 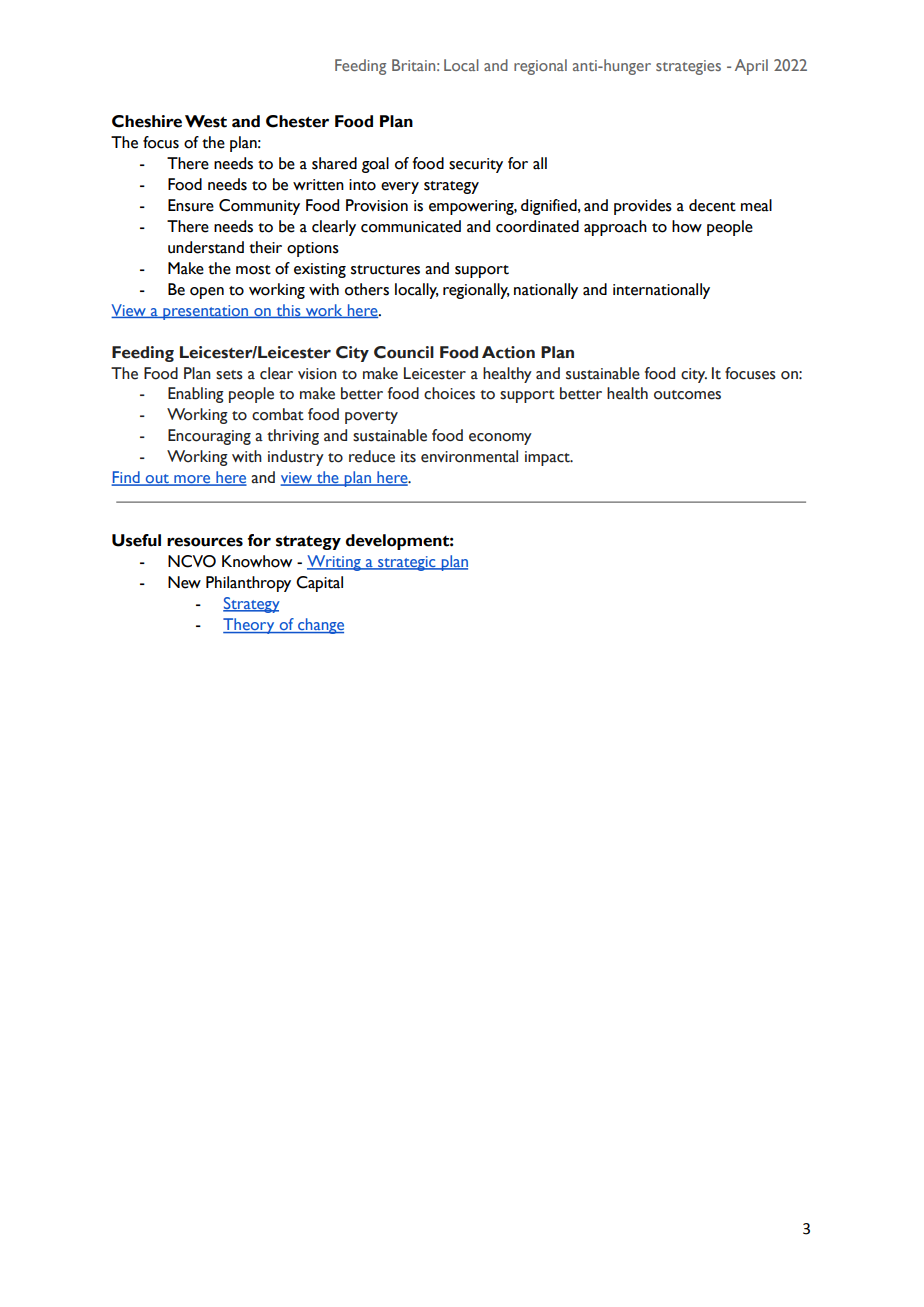 What do you see at coordinates (476, 165) in the image?
I see `security` at bounding box center [476, 165].
